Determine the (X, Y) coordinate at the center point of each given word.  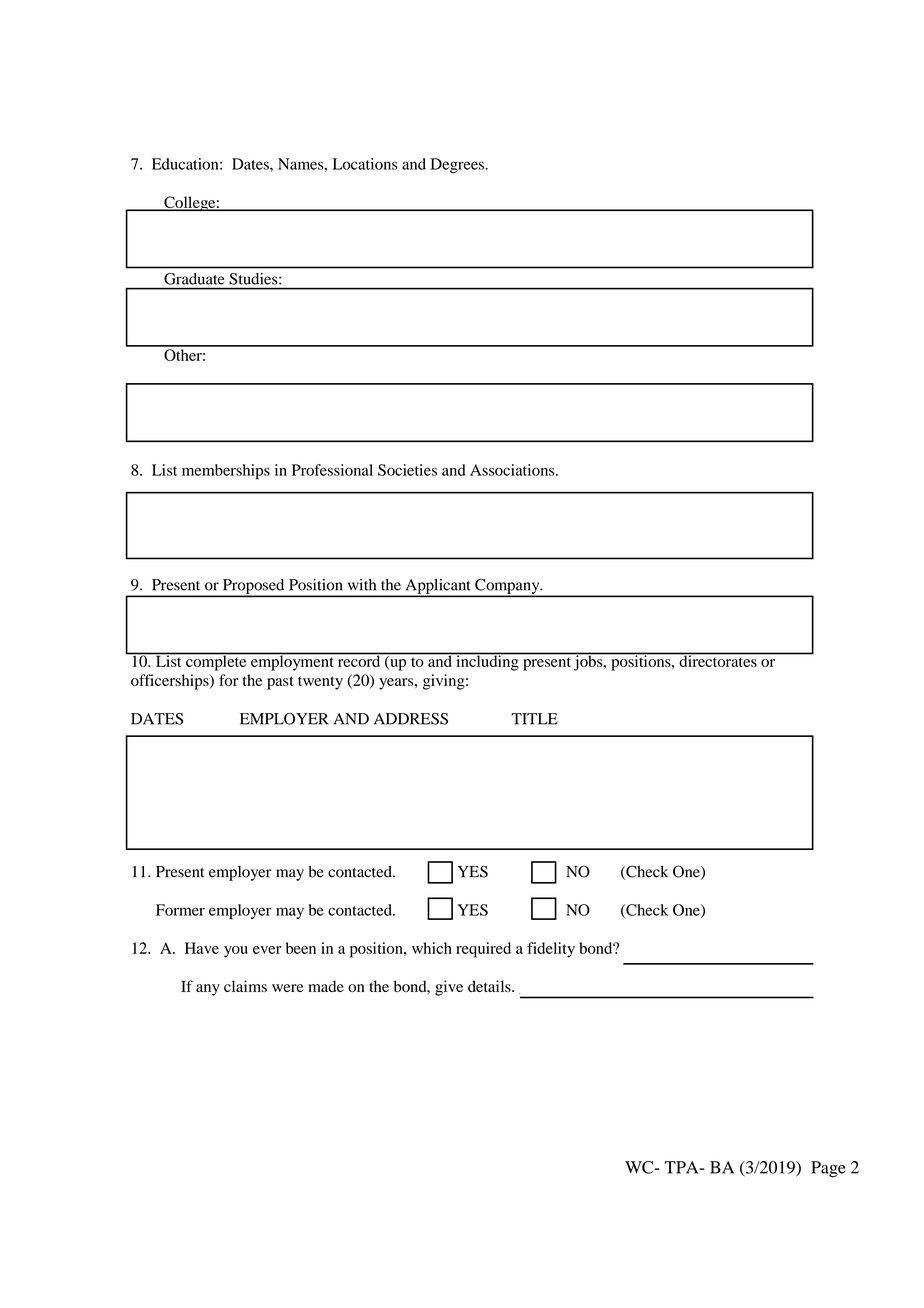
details (490, 986)
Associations (513, 470)
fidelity (551, 950)
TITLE (534, 719)
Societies (407, 470)
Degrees (458, 165)
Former (180, 910)
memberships (226, 472)
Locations (365, 164)
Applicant (438, 587)
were (288, 988)
